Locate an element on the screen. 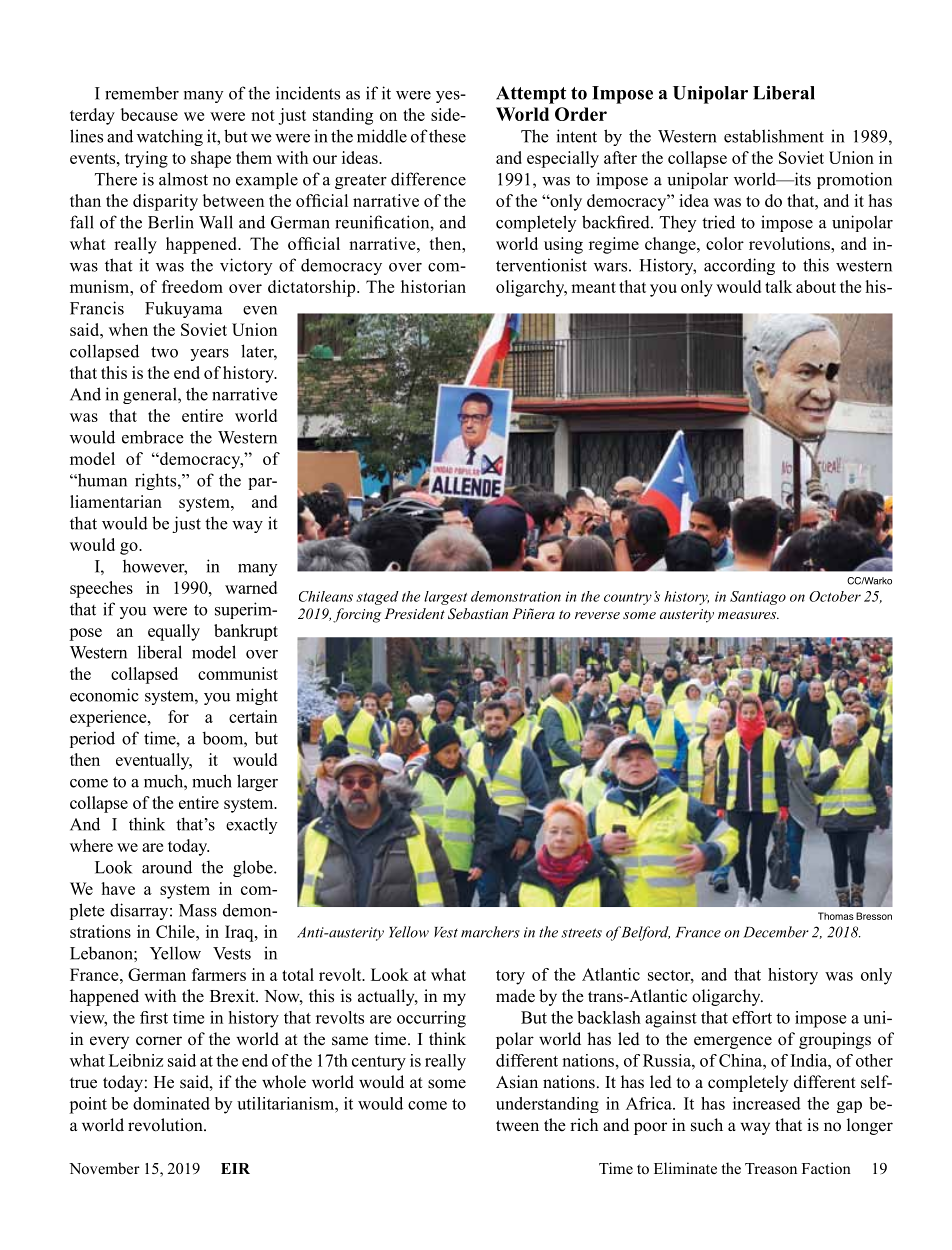 The width and height of the screenshot is (952, 1250). establishment is located at coordinates (774, 136).
